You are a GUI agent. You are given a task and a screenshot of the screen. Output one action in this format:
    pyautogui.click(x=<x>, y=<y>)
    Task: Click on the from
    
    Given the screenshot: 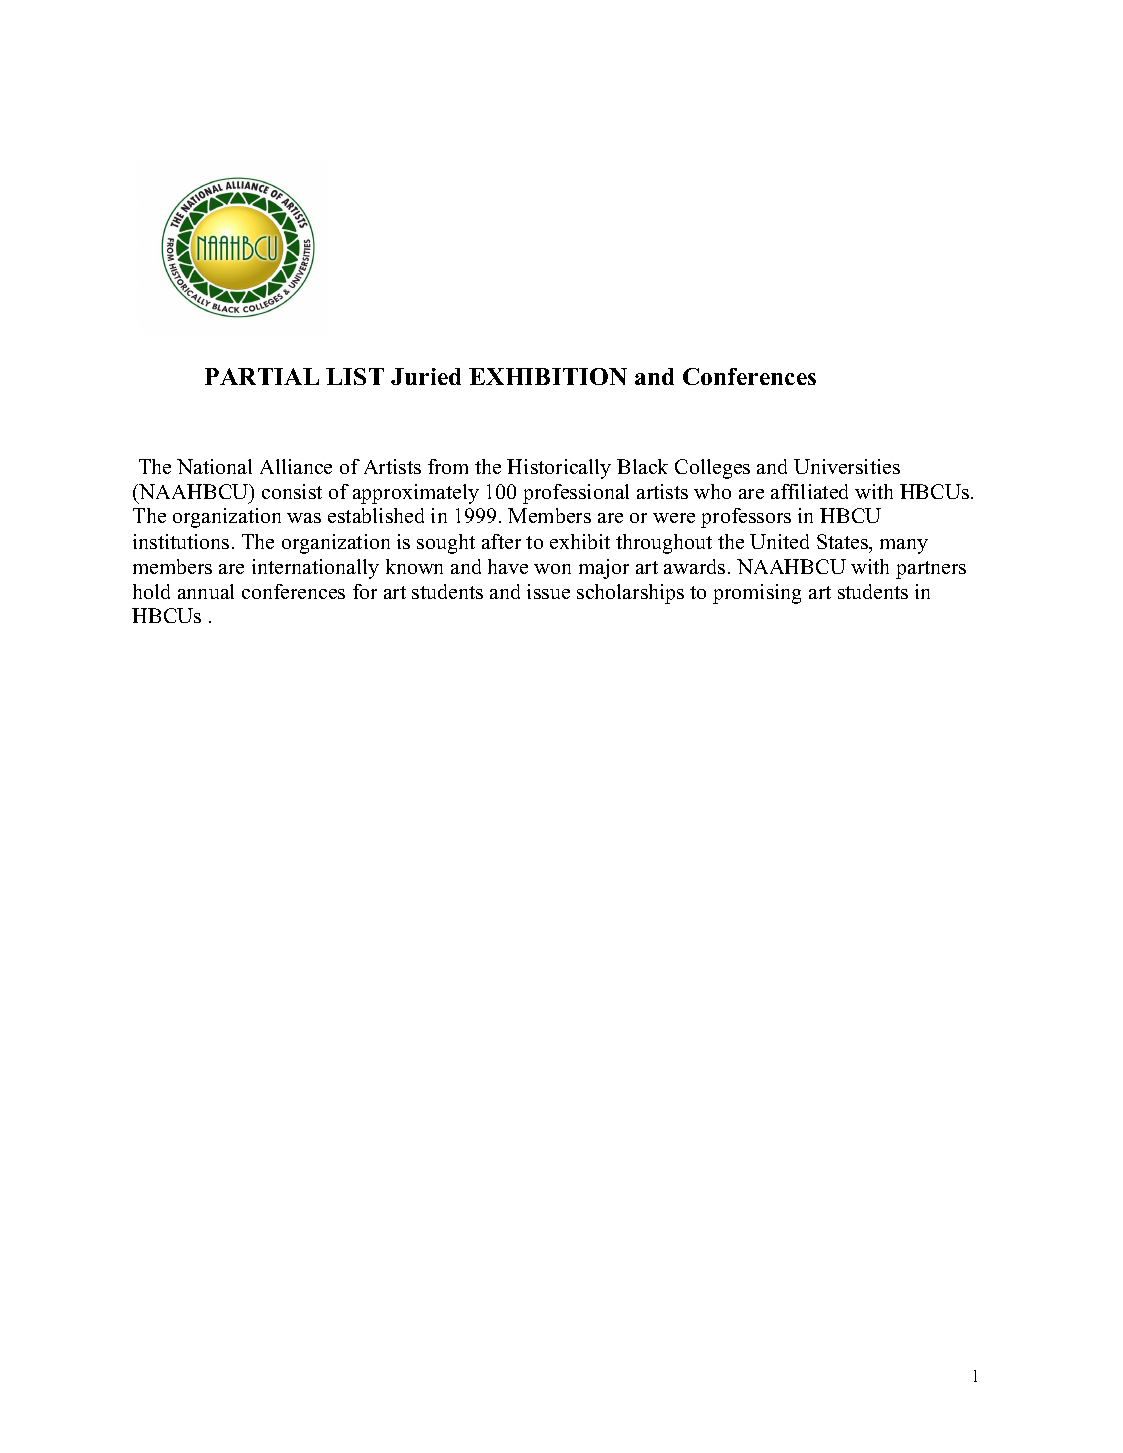 What is the action you would take?
    pyautogui.click(x=448, y=466)
